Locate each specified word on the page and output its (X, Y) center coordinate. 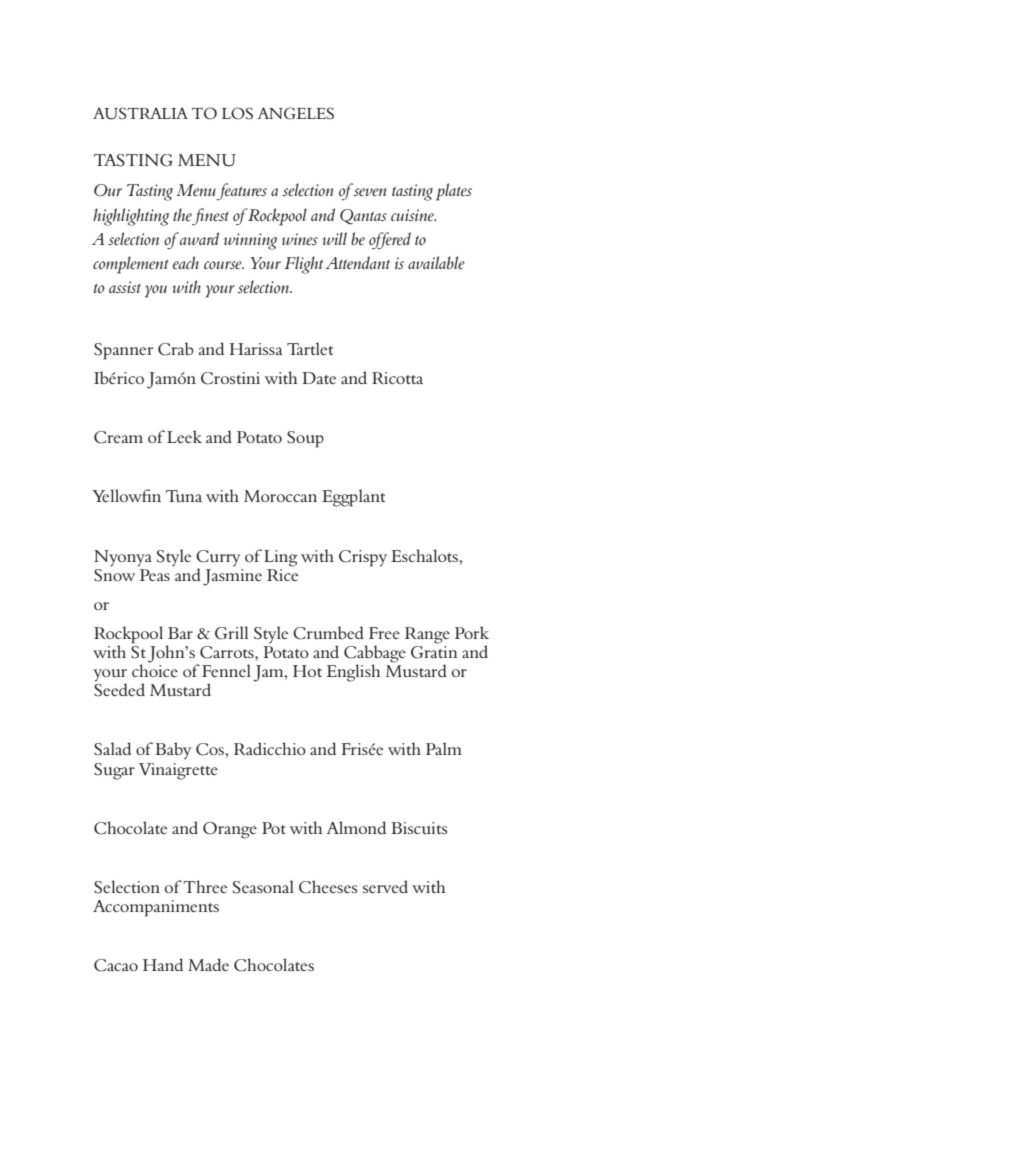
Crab (176, 349)
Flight (303, 265)
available (436, 263)
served (385, 886)
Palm (444, 748)
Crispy (363, 558)
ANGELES (295, 113)
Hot (307, 671)
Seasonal (263, 887)
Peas (155, 575)
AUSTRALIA (140, 113)
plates (454, 192)
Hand (163, 964)
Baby (173, 751)
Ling (281, 558)
